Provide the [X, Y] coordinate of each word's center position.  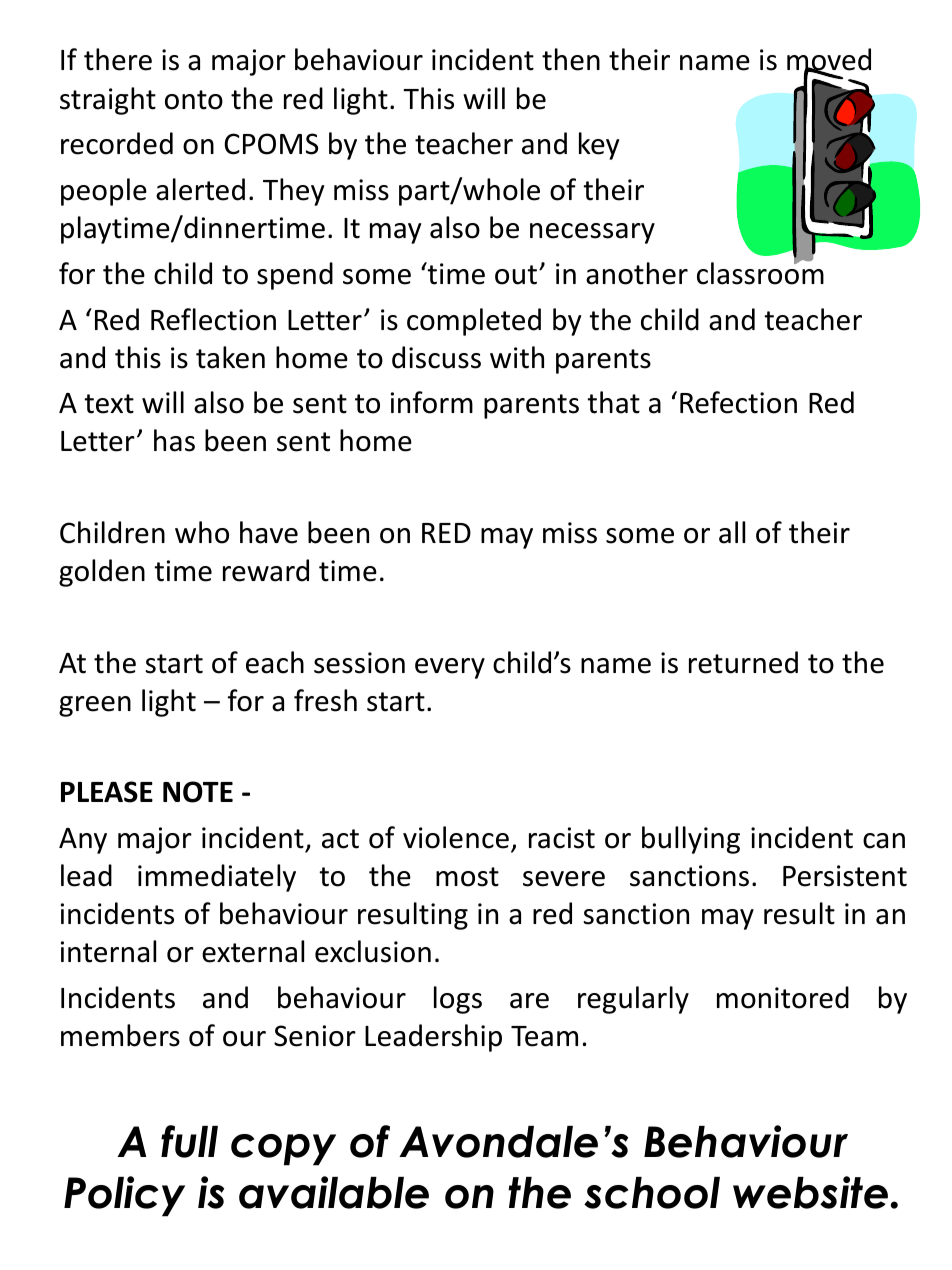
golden [102, 573]
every [450, 668]
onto [194, 100]
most [467, 877]
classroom [760, 272]
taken [230, 357]
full [189, 1141]
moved [829, 61]
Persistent [845, 876]
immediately [217, 878]
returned [743, 662]
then [571, 59]
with [517, 357]
